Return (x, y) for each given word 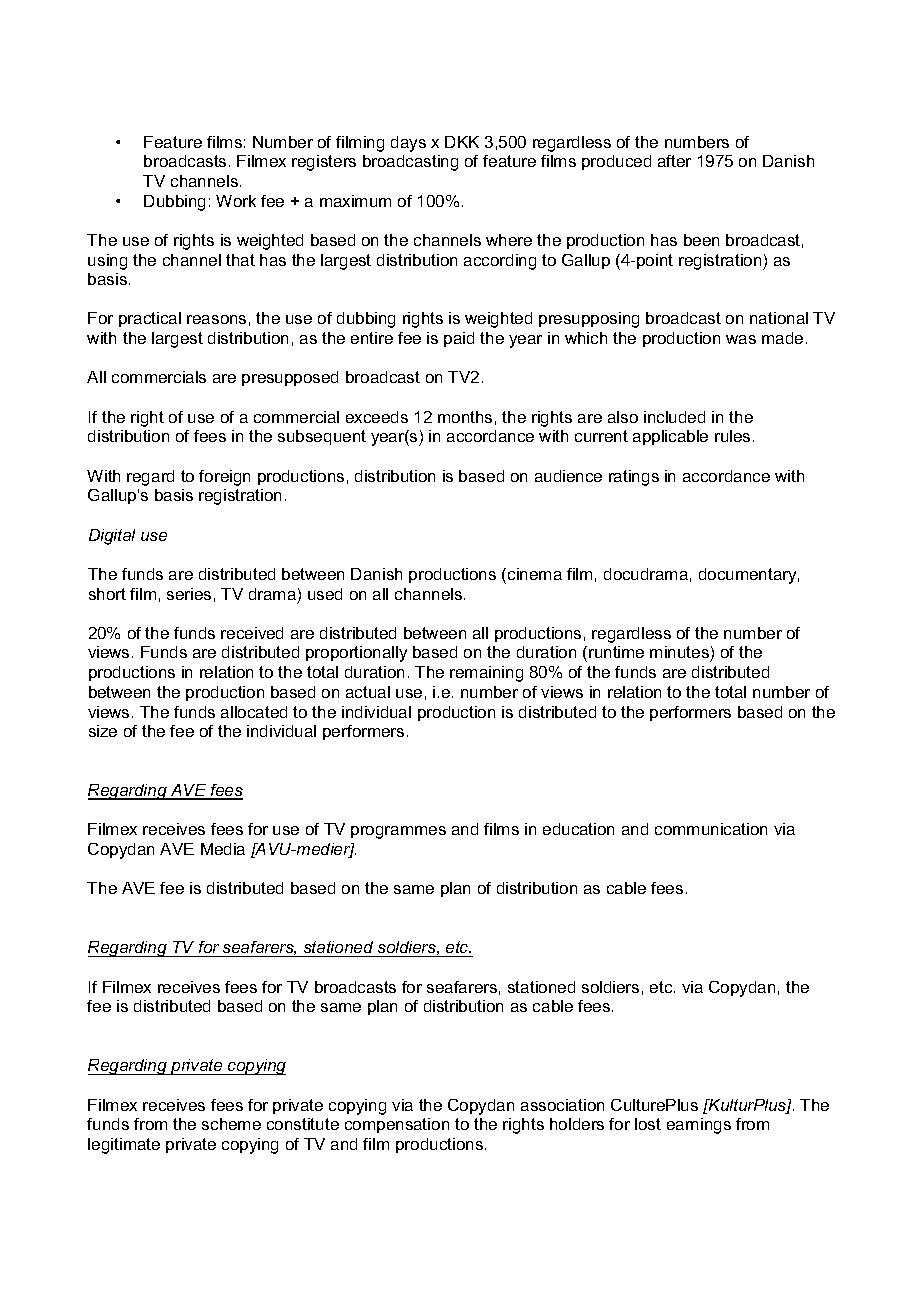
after (674, 161)
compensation (397, 1125)
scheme (231, 1124)
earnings (699, 1126)
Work (236, 201)
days (408, 144)
